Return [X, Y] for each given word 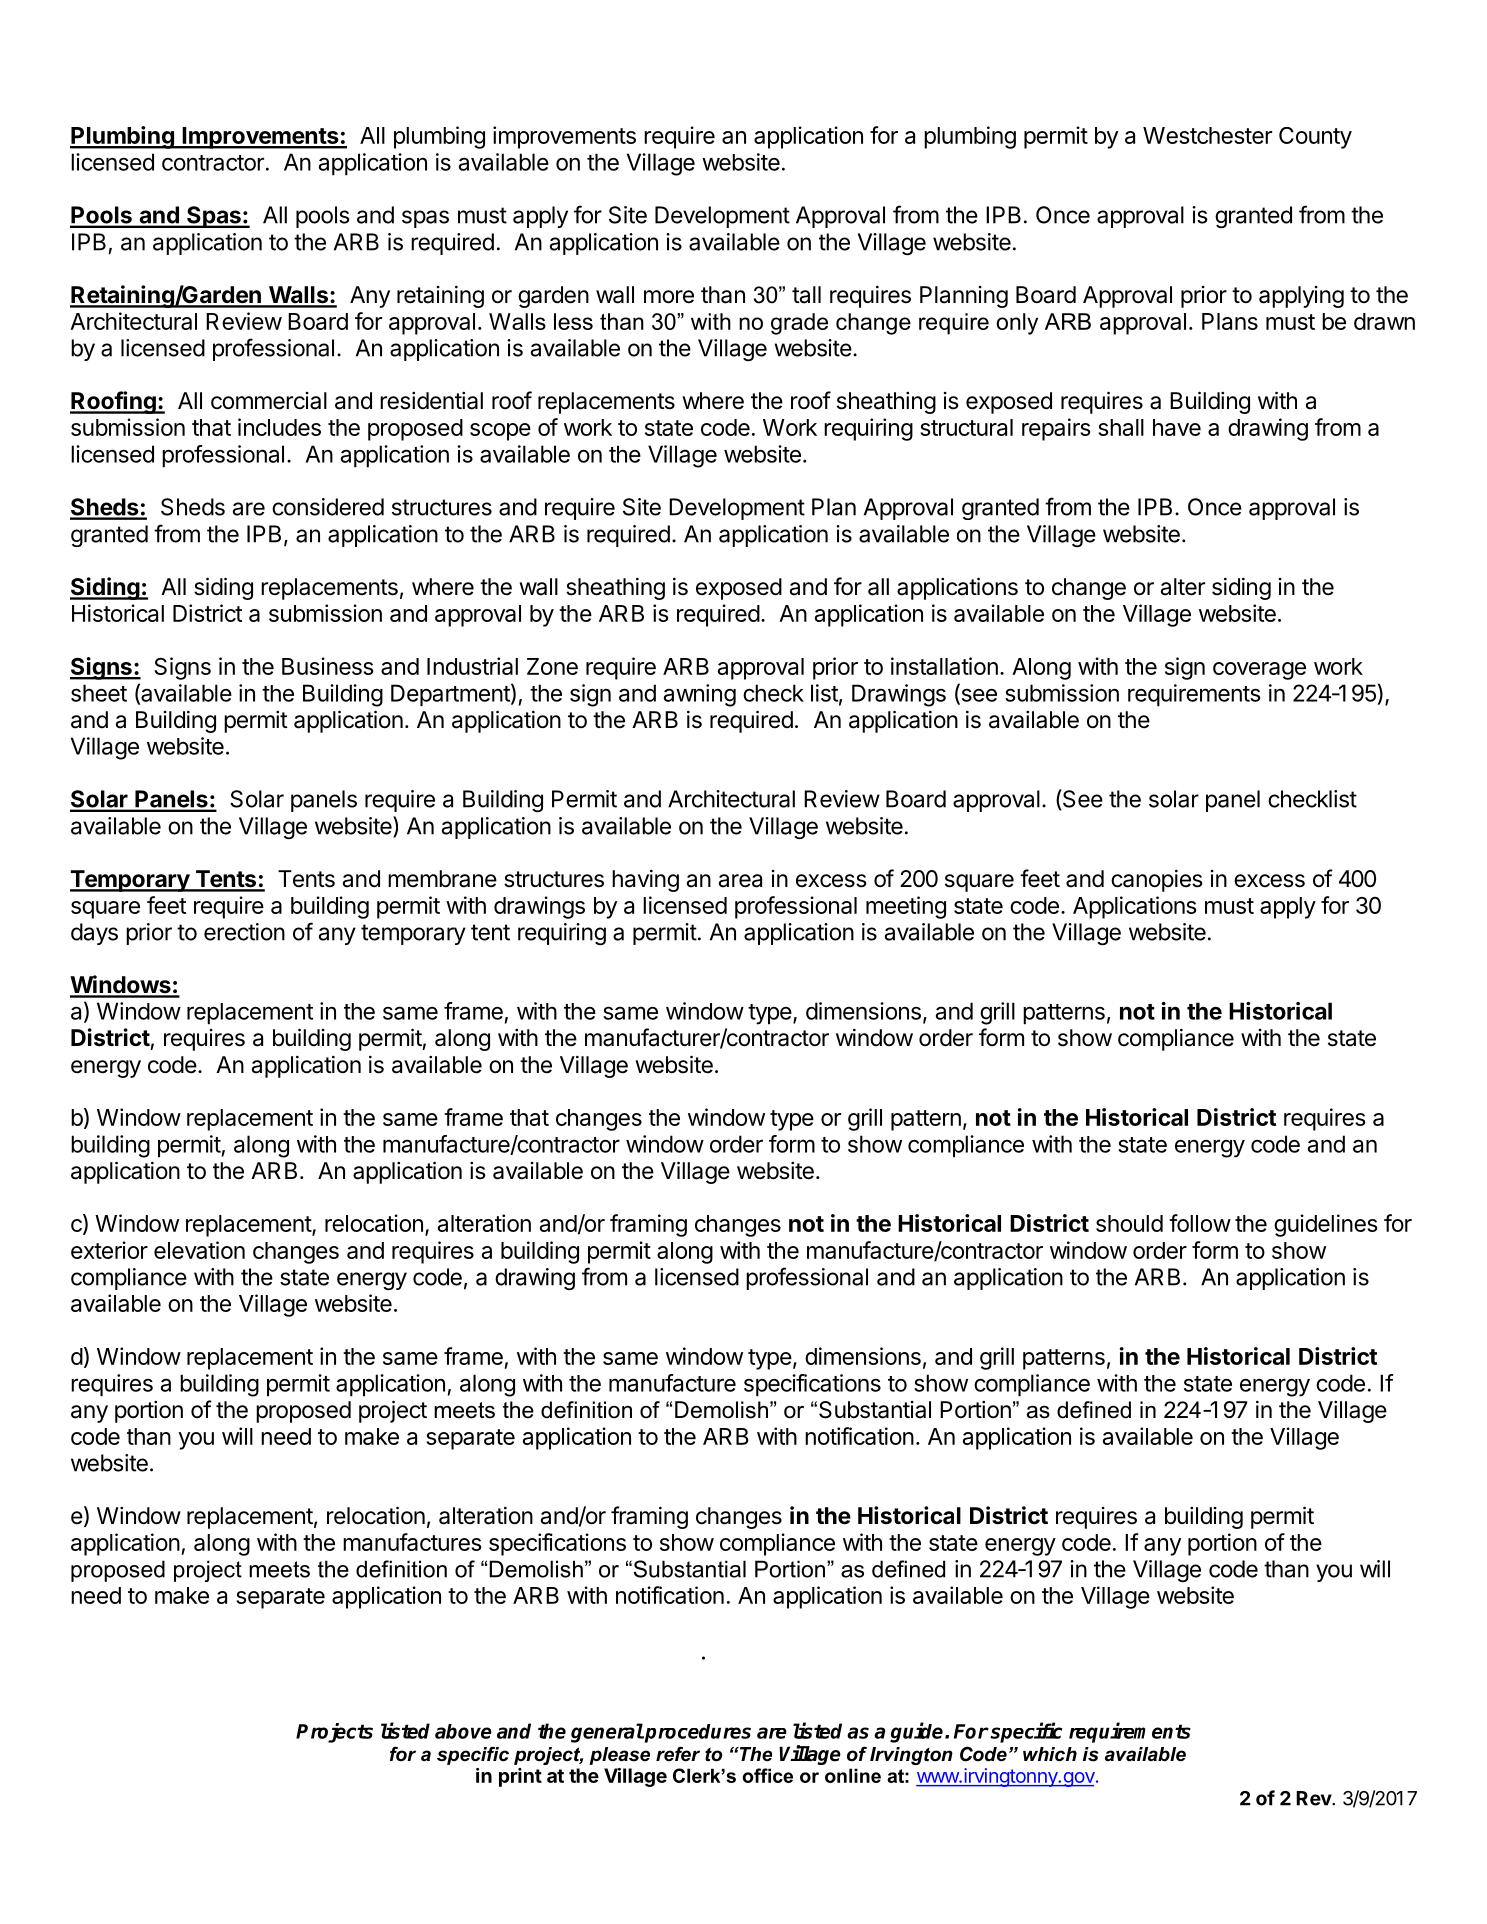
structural [966, 427]
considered [328, 507]
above [463, 1731]
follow [1200, 1223]
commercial [269, 401]
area [740, 881]
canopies [1157, 880]
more [669, 297]
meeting [906, 907]
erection [244, 932]
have [1177, 427]
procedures [697, 1733]
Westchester [1207, 135]
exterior [109, 1250]
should [1129, 1223]
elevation [199, 1250]
